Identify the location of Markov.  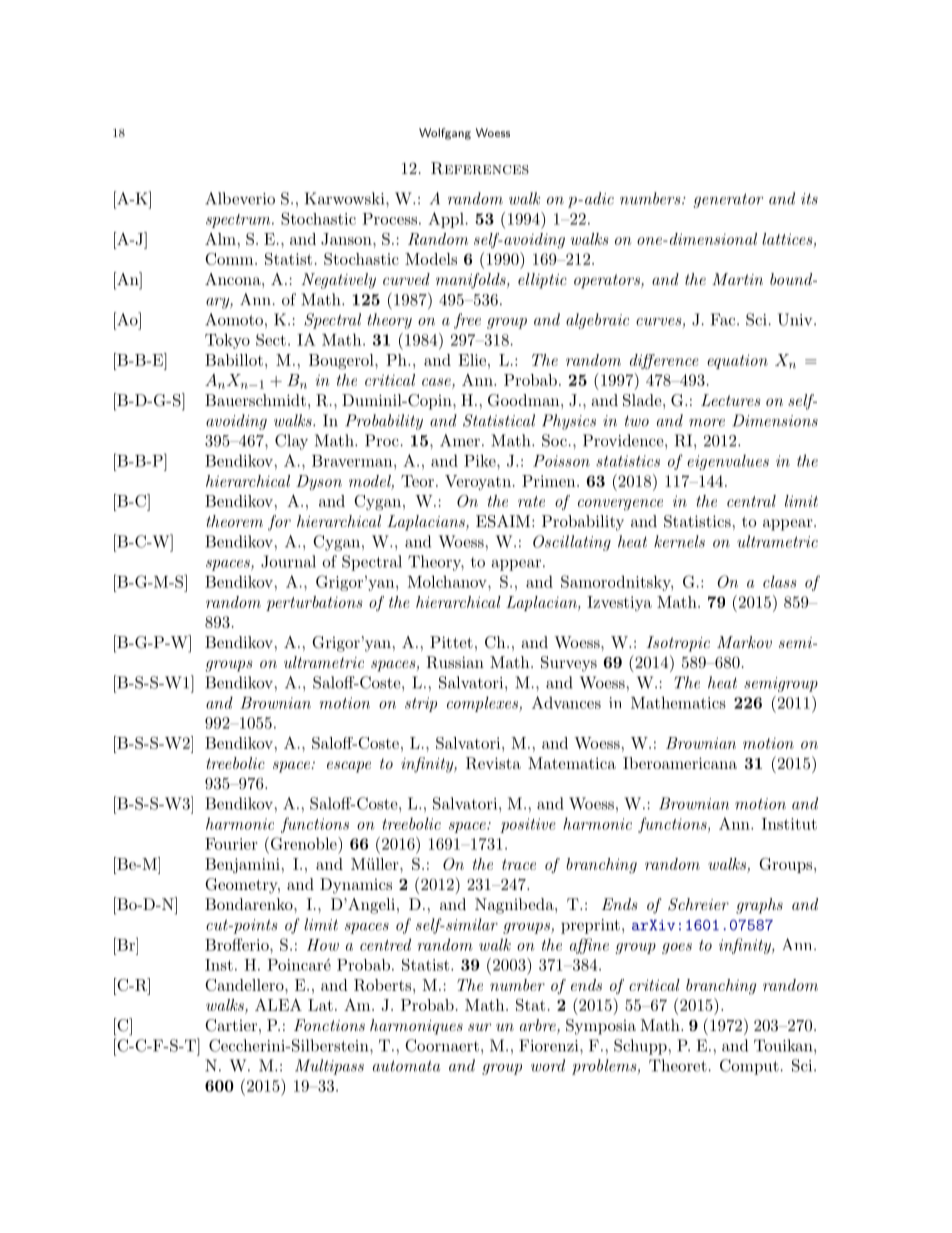
(744, 642).
